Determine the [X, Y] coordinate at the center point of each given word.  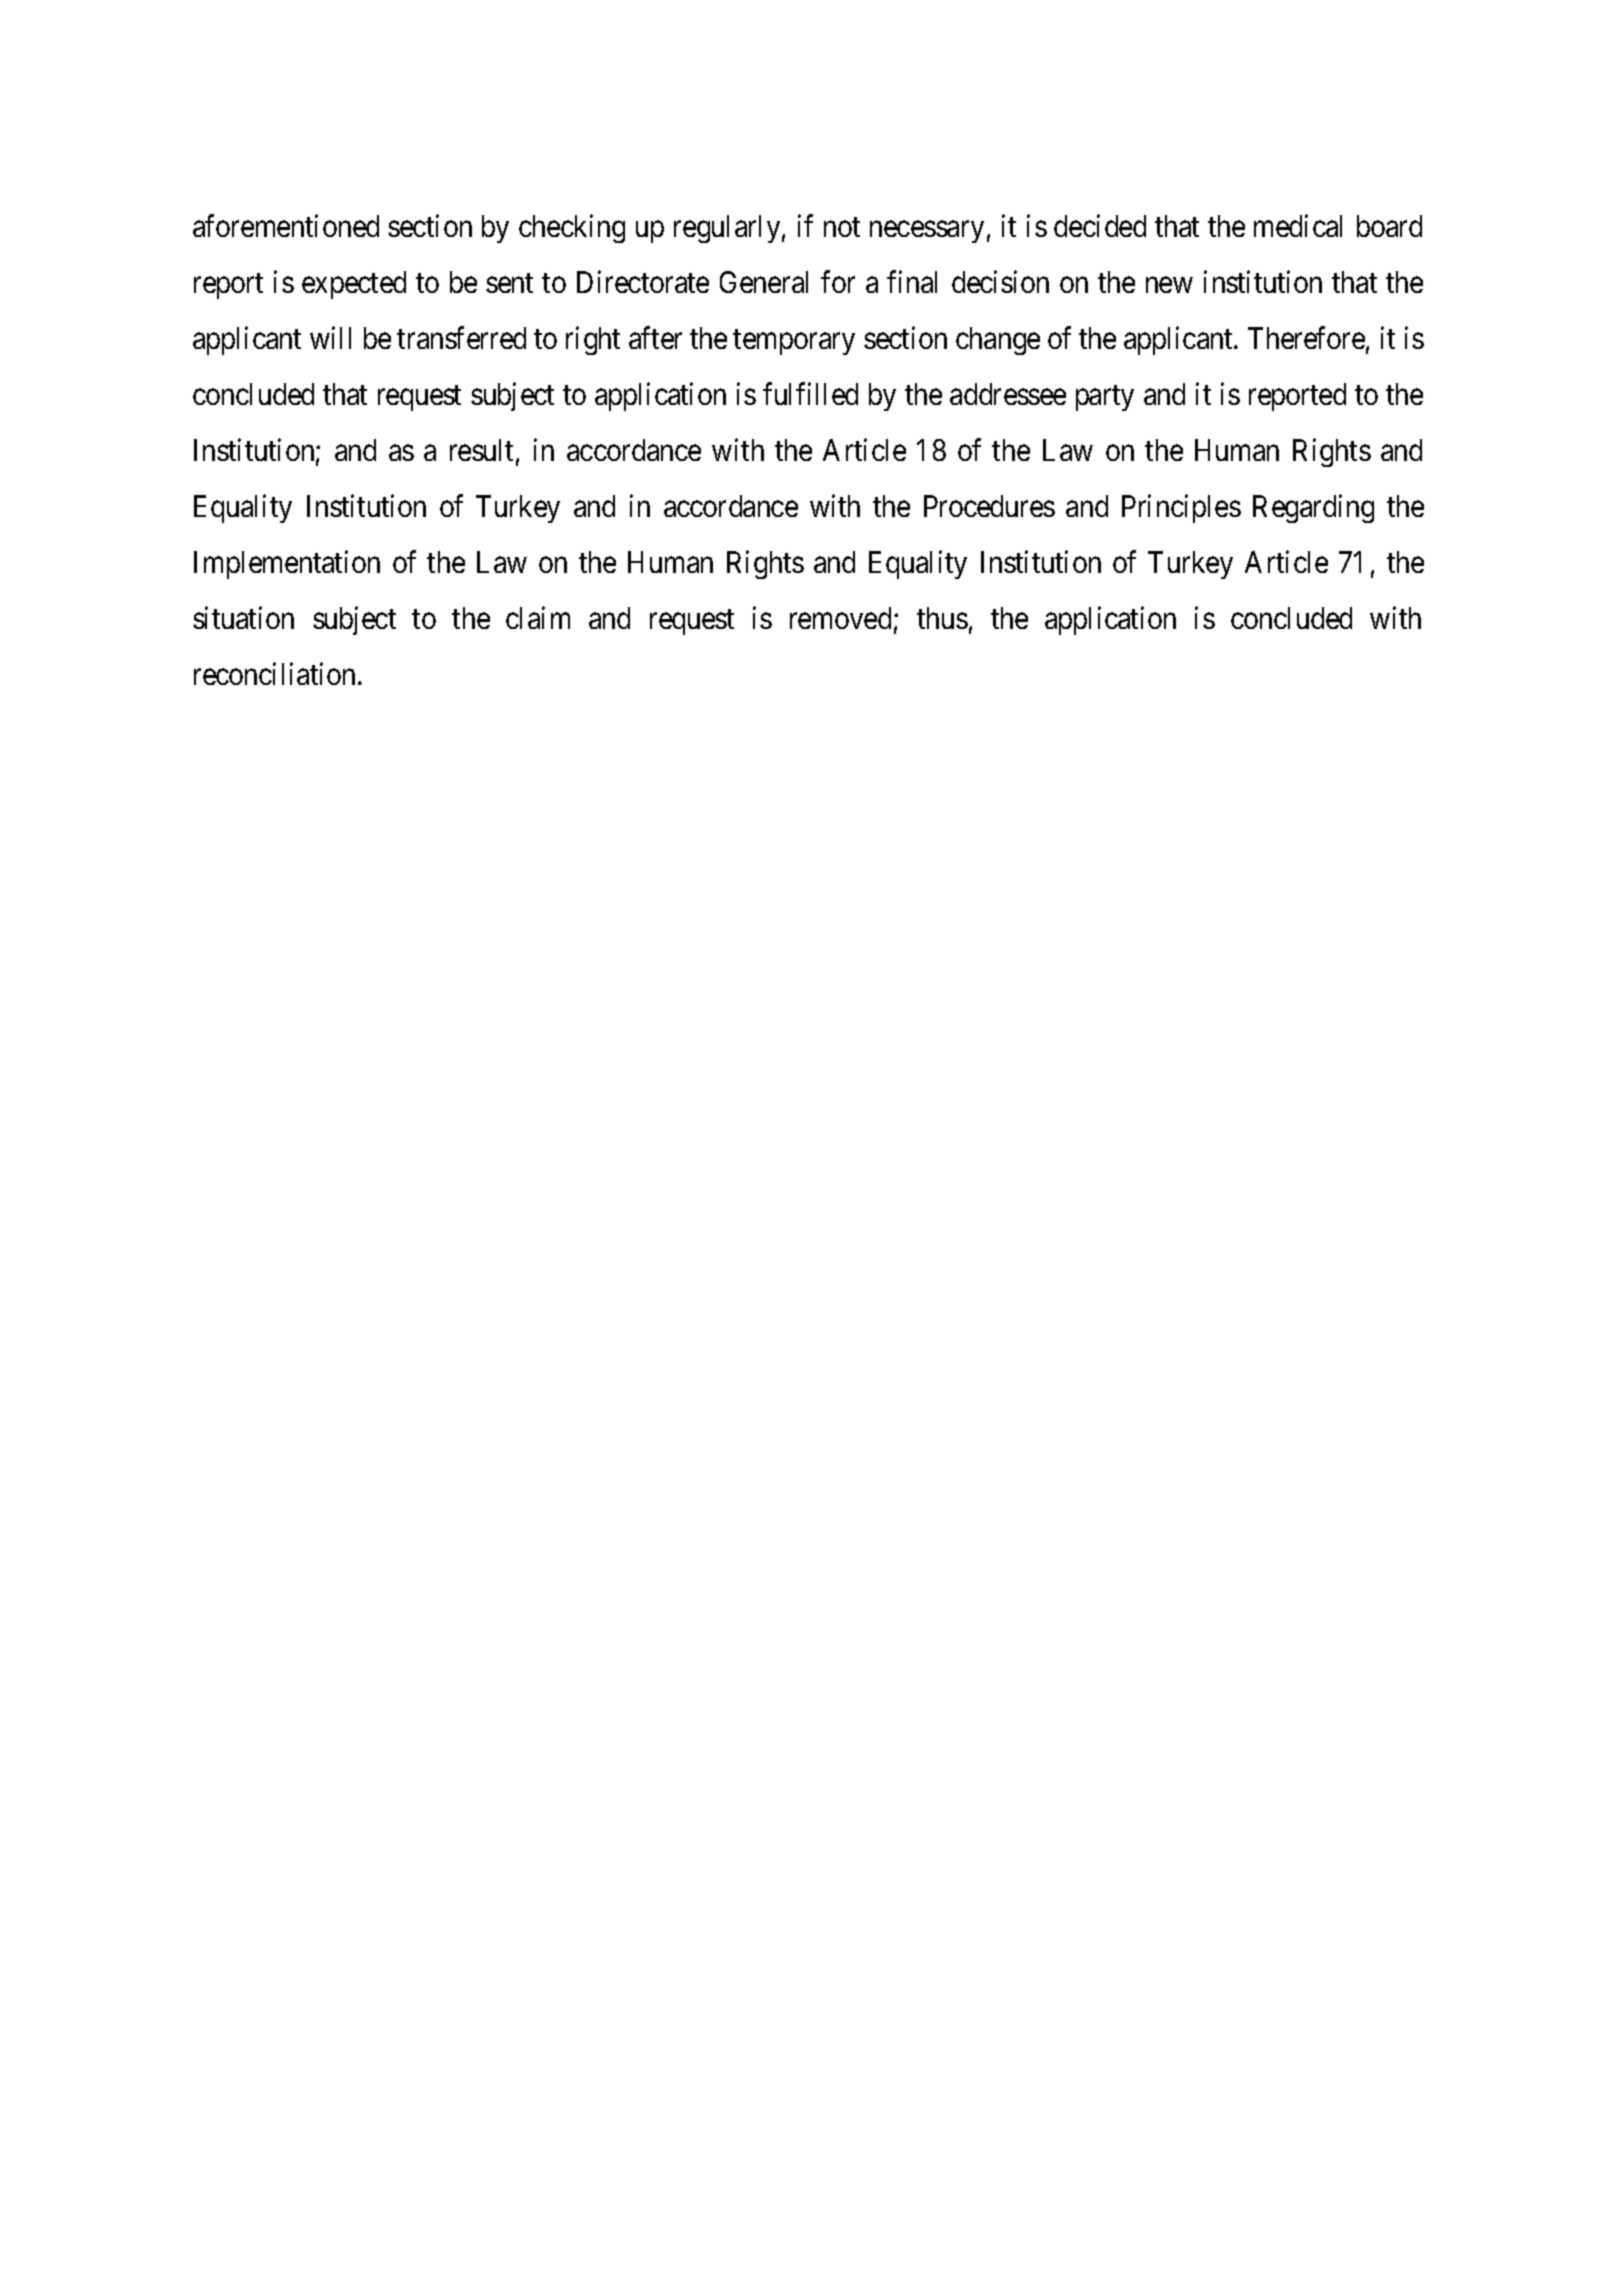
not [842, 227]
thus [942, 618]
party [1105, 398]
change [998, 341]
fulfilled [810, 394]
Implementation [287, 565]
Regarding [1313, 509]
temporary [794, 342]
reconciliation [276, 674]
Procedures [989, 506]
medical [1298, 225]
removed [840, 618]
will [330, 338]
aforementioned [286, 225]
